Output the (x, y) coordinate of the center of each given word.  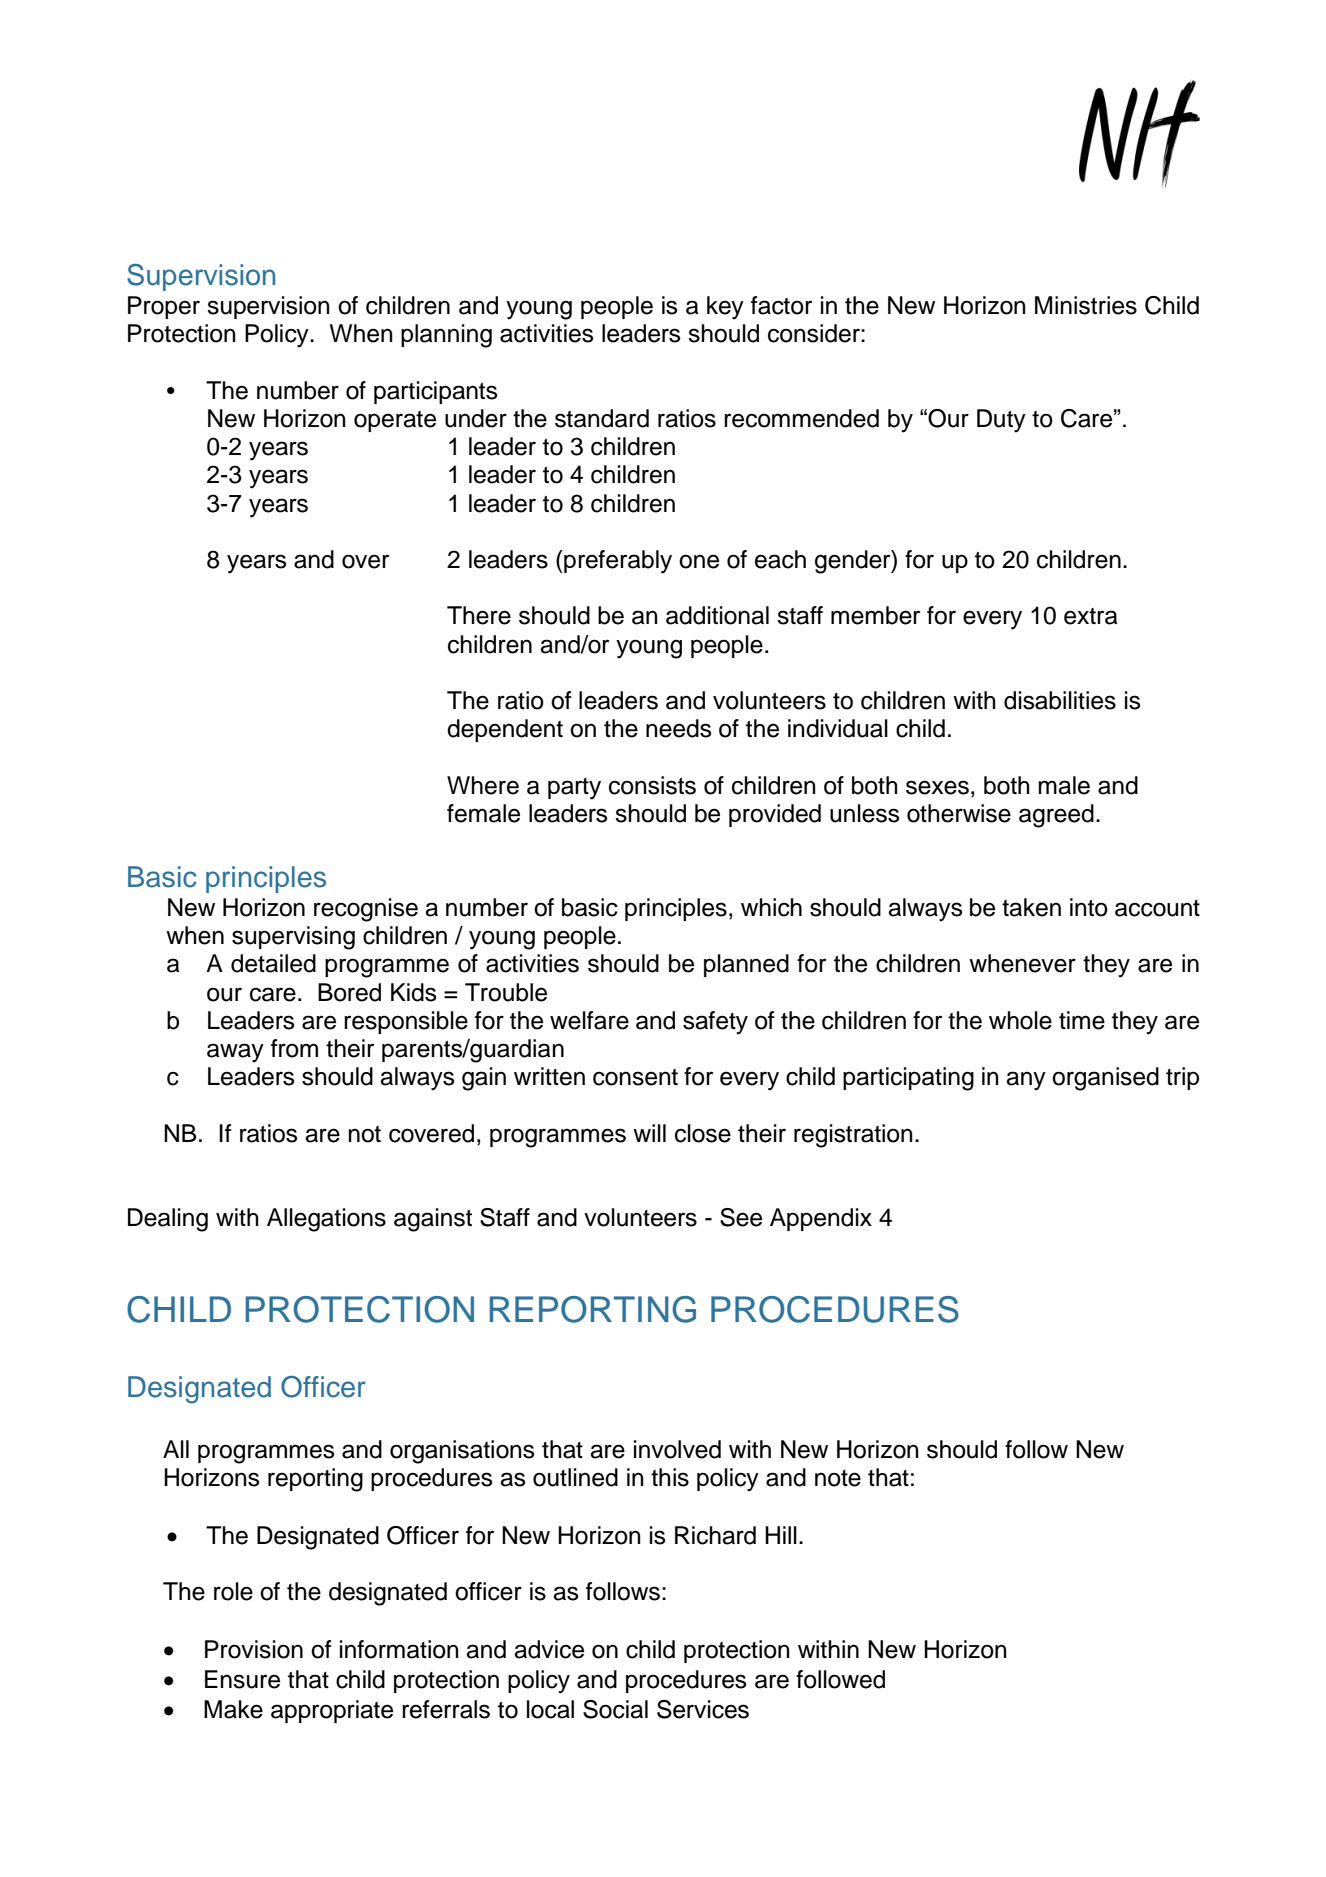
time (1082, 1020)
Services (703, 1709)
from (294, 1048)
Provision (254, 1649)
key (725, 308)
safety (715, 1023)
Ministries (1086, 305)
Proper (164, 307)
